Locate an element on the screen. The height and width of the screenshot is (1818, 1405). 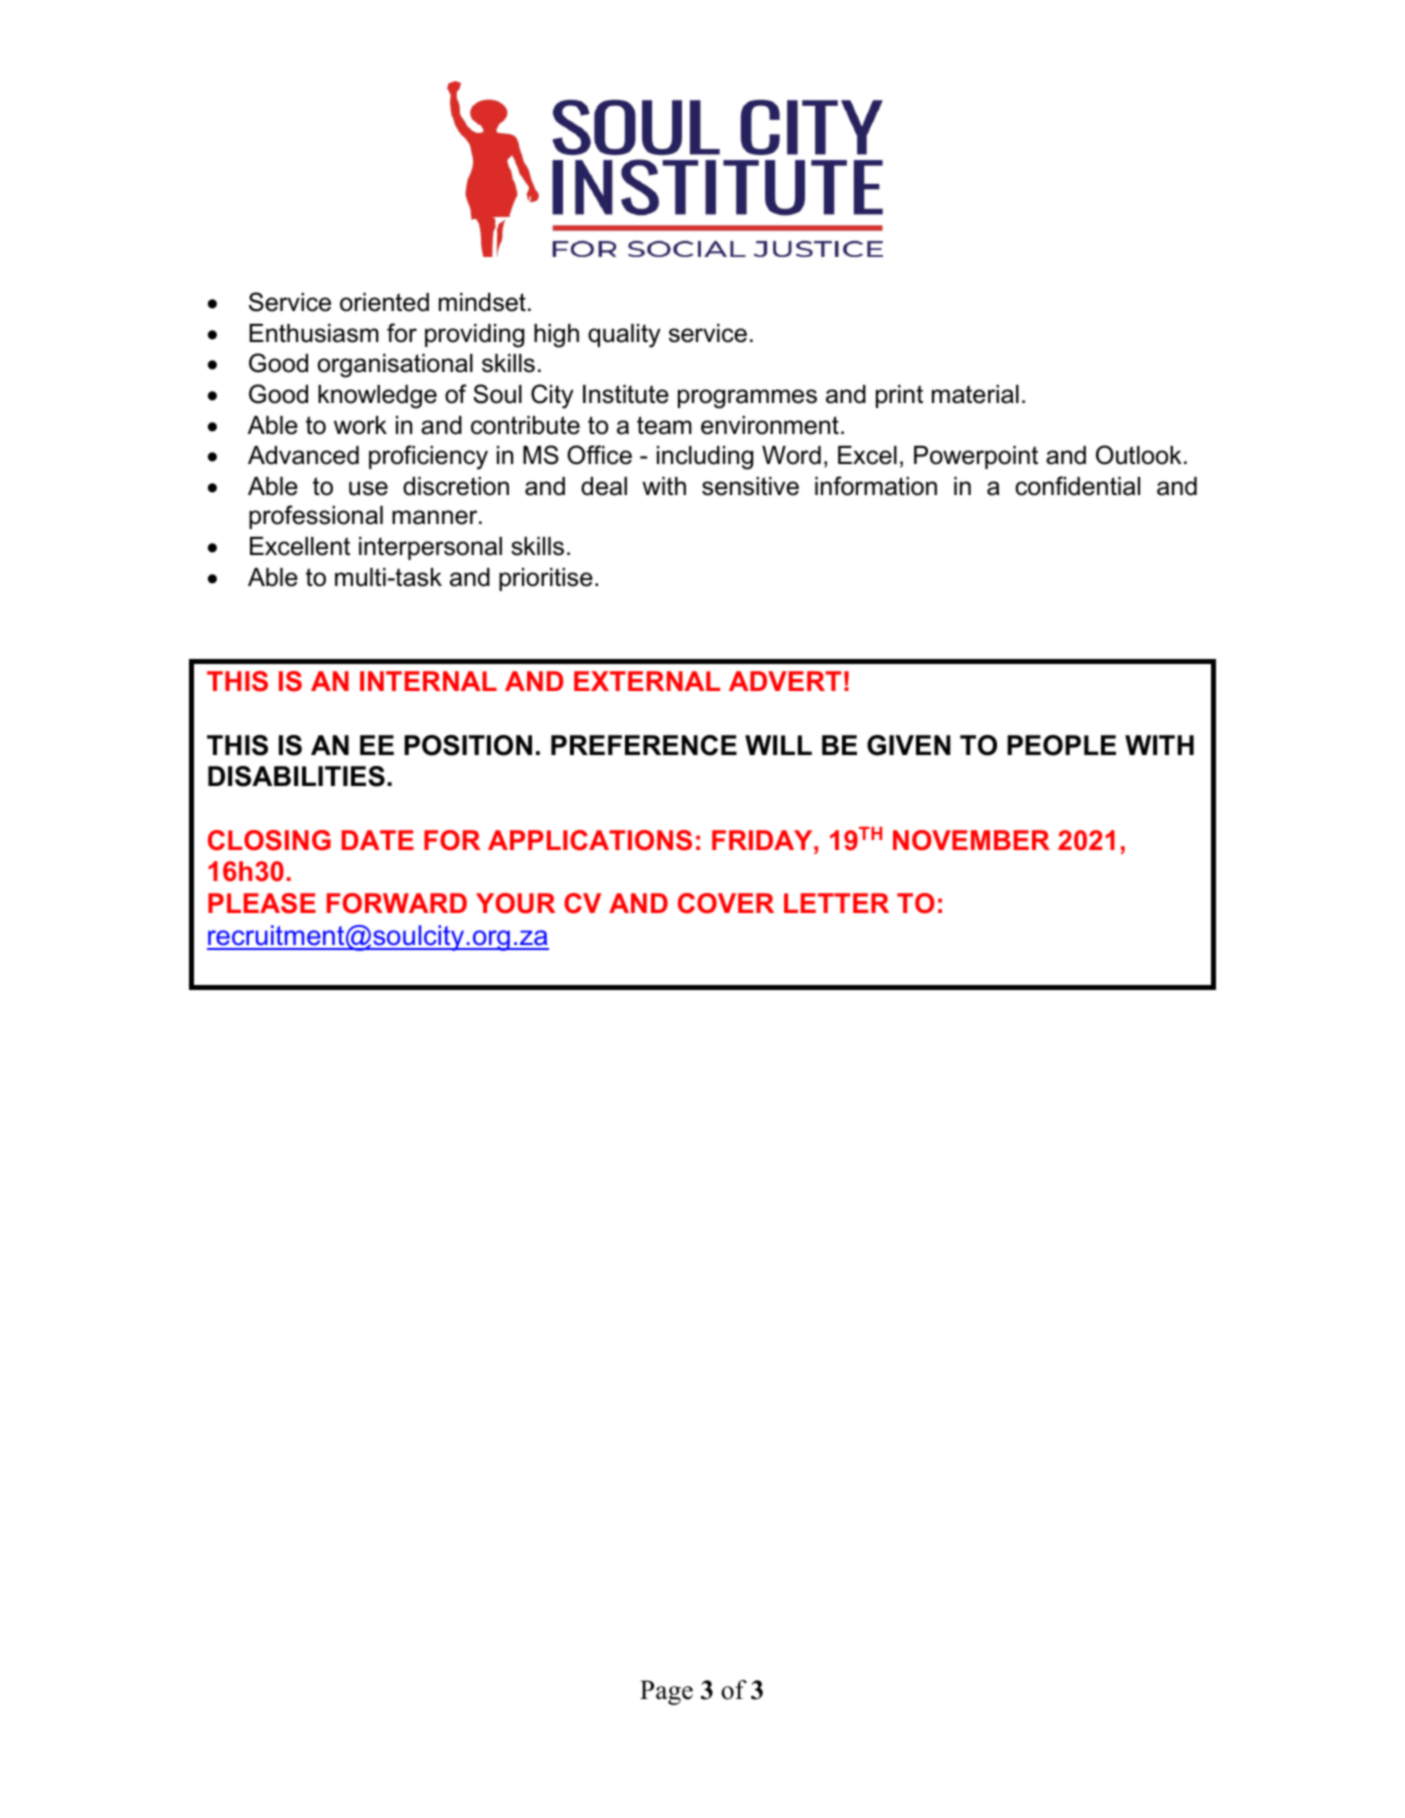
Page is located at coordinates (666, 1692).
